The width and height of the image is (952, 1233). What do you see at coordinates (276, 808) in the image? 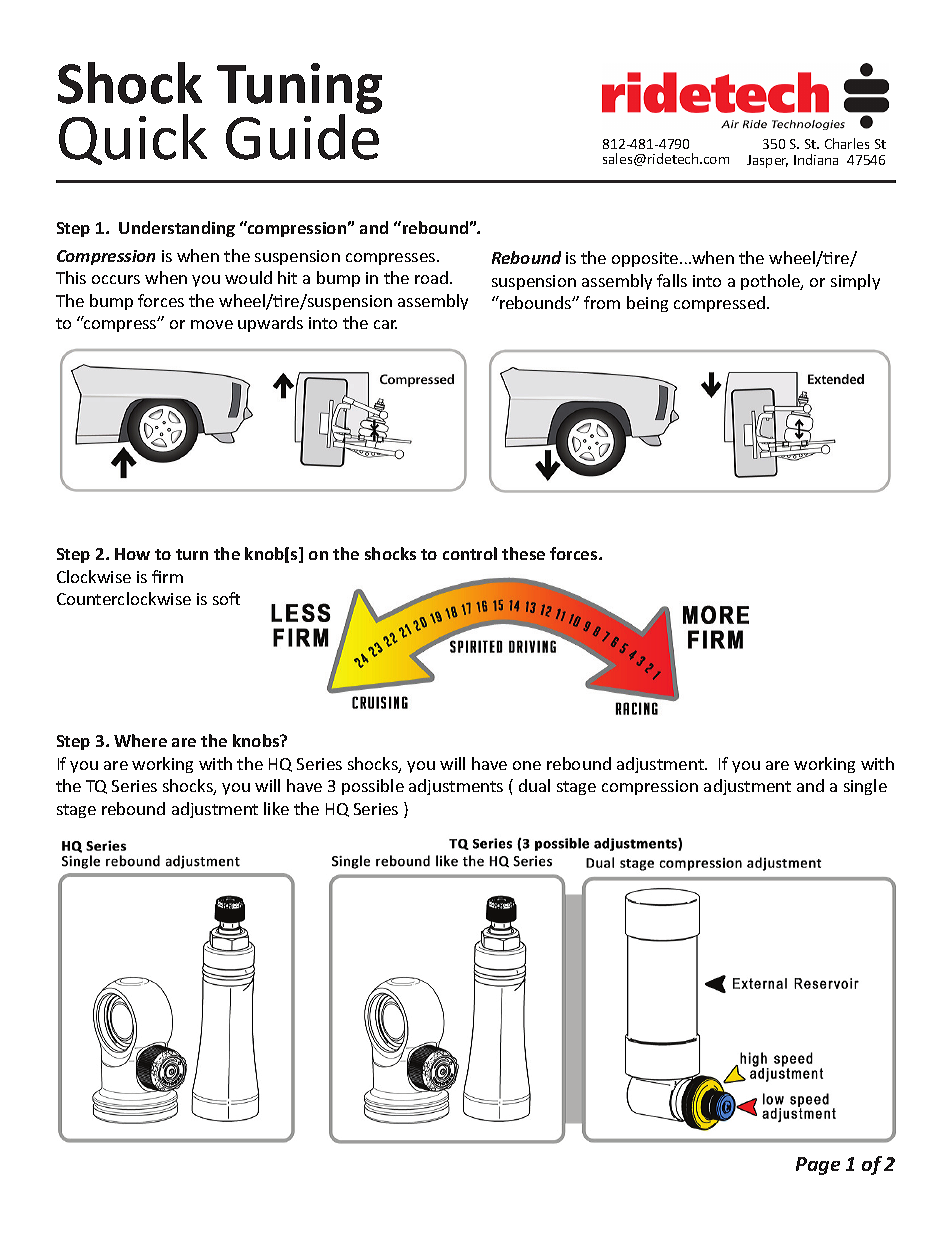
I see `like` at bounding box center [276, 808].
